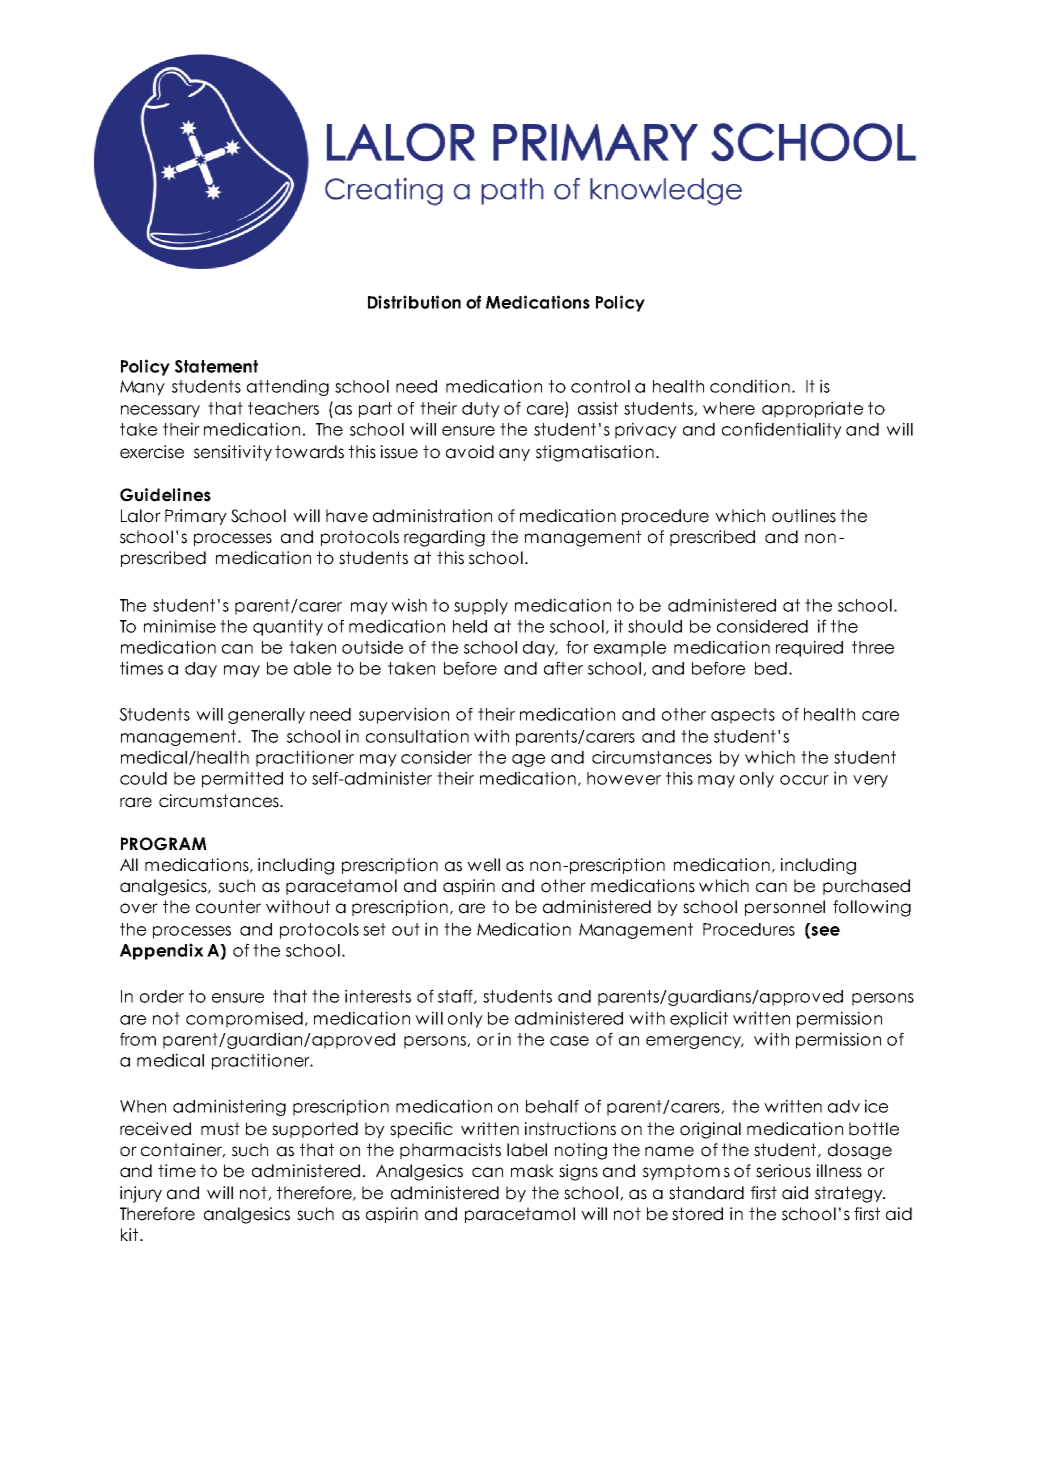 This screenshot has width=1041, height=1472. I want to click on Statement, so click(216, 366).
